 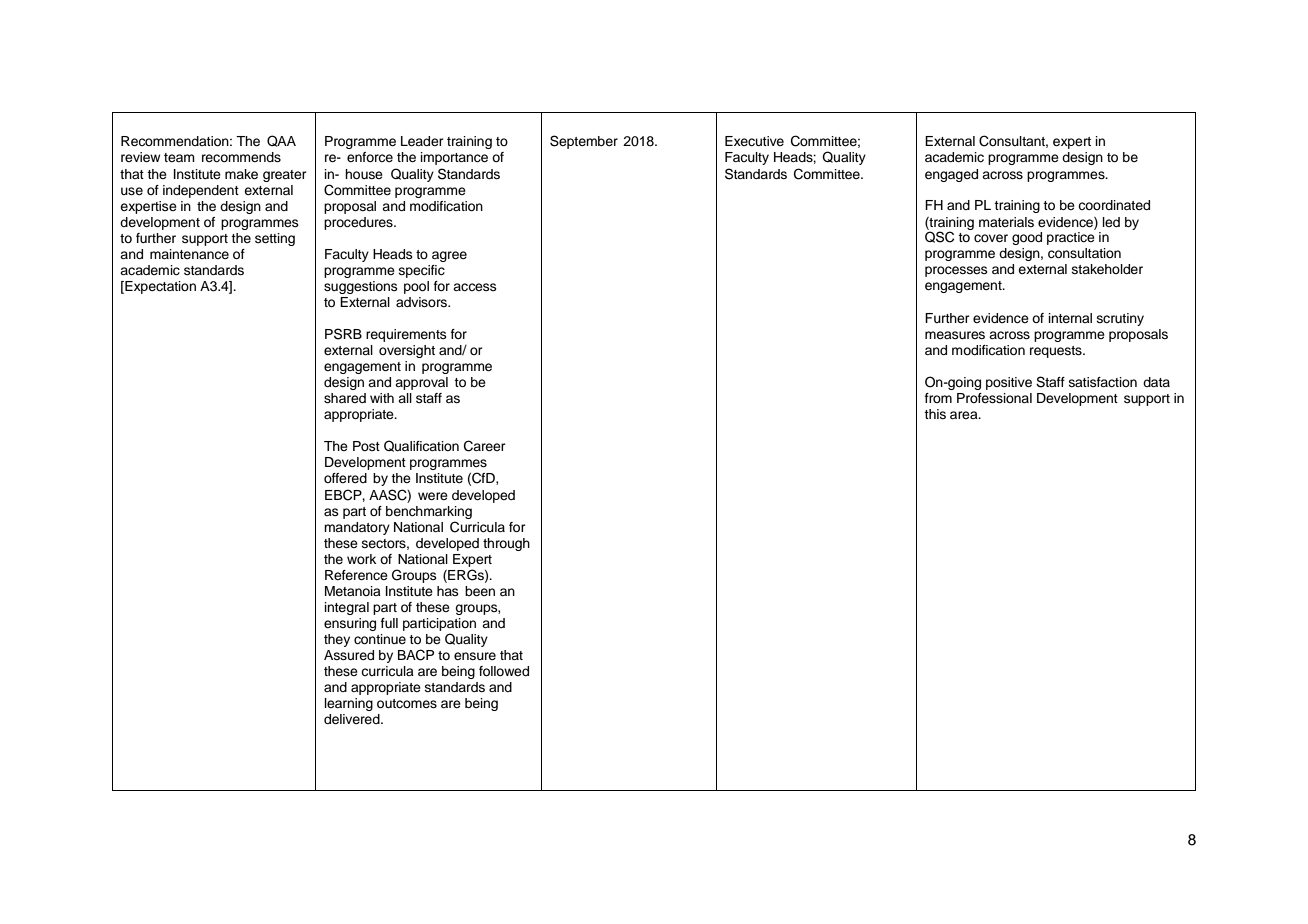 I want to click on Post, so click(x=366, y=446).
